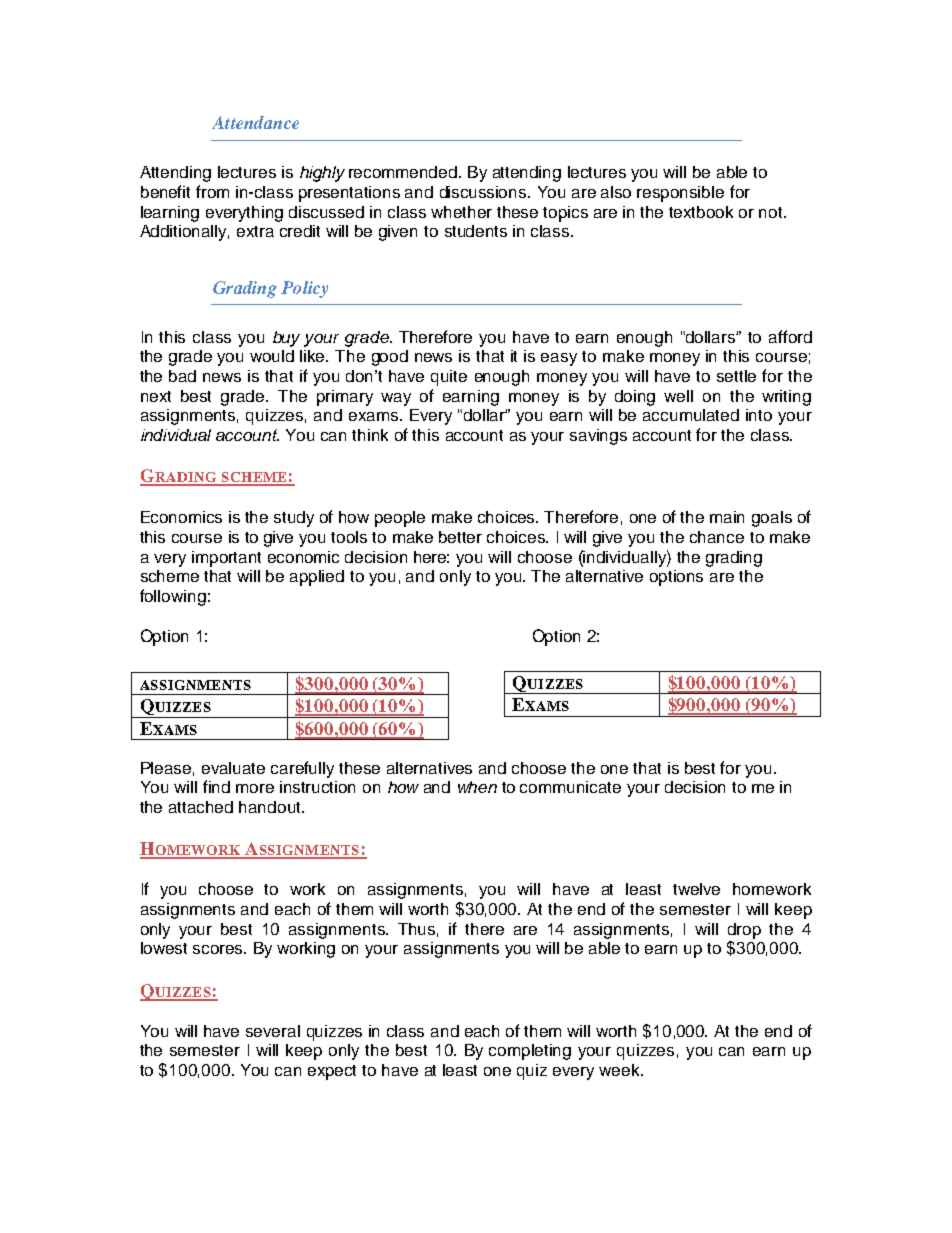 The image size is (952, 1233). Describe the element at coordinates (530, 1052) in the page. I see `completing` at that location.
